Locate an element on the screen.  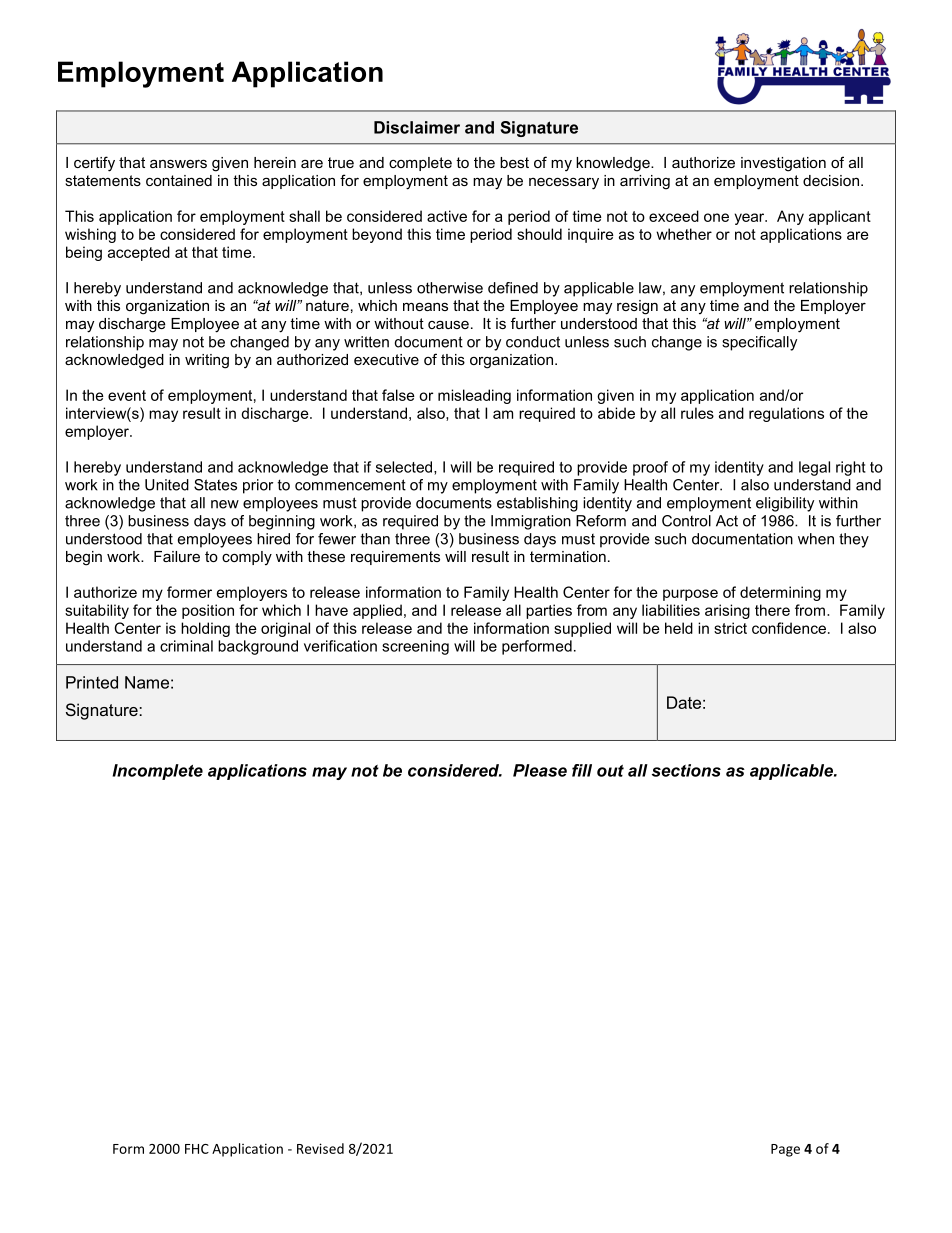
investigation is located at coordinates (783, 164).
